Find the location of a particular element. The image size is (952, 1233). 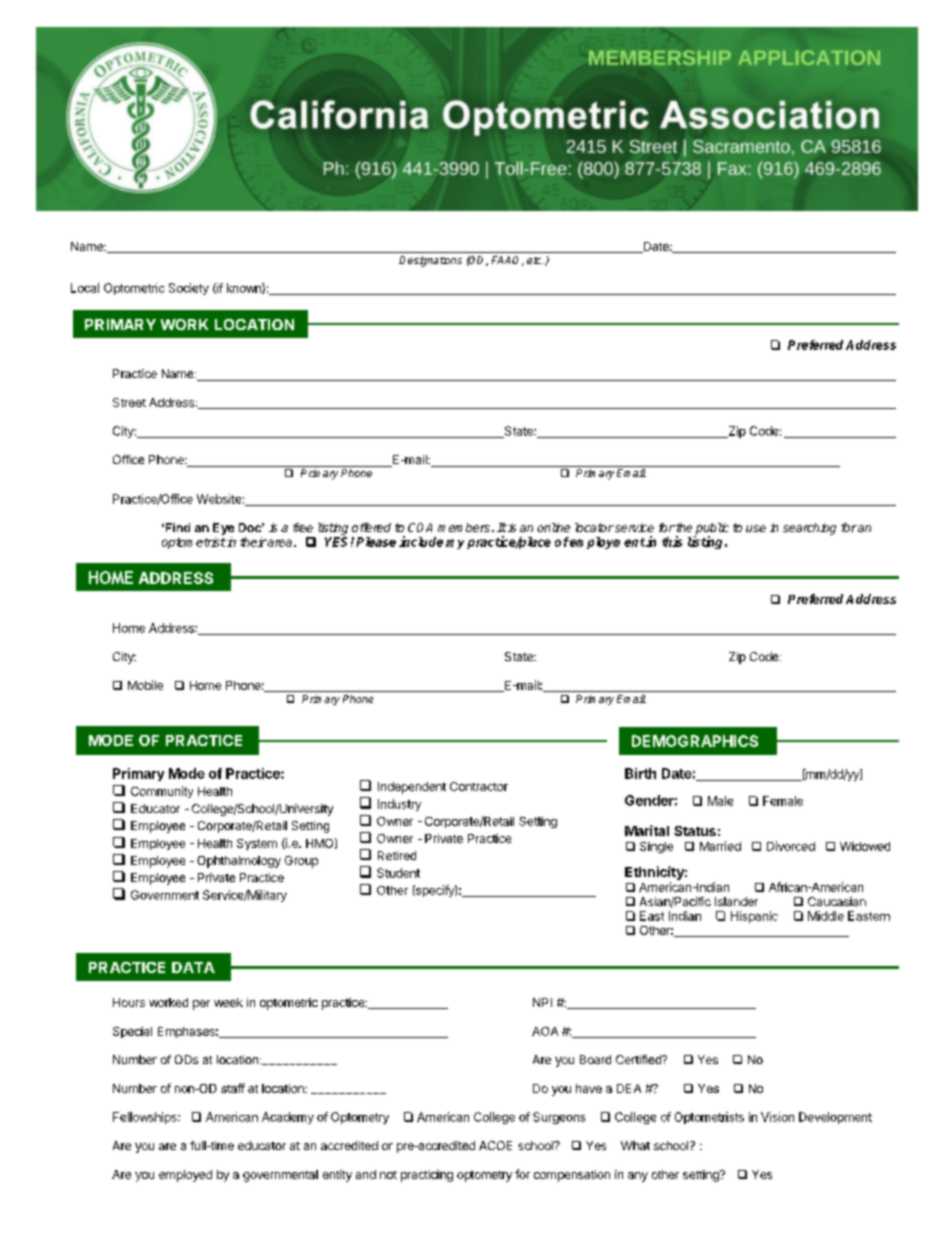

employed is located at coordinates (185, 1176).
